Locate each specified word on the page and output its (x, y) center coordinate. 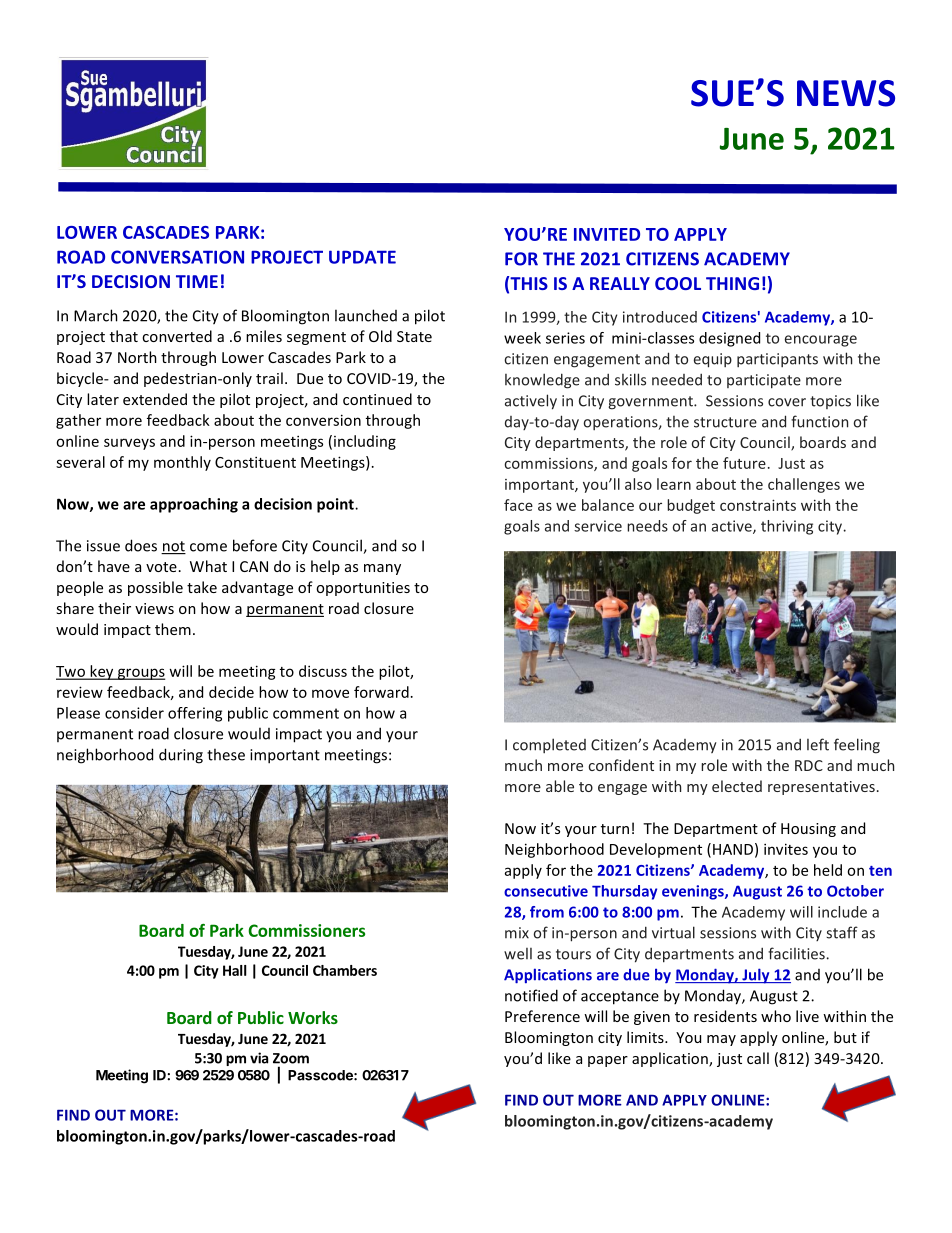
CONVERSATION (177, 257)
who (776, 1016)
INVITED (607, 234)
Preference (542, 1016)
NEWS (846, 93)
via (259, 1058)
